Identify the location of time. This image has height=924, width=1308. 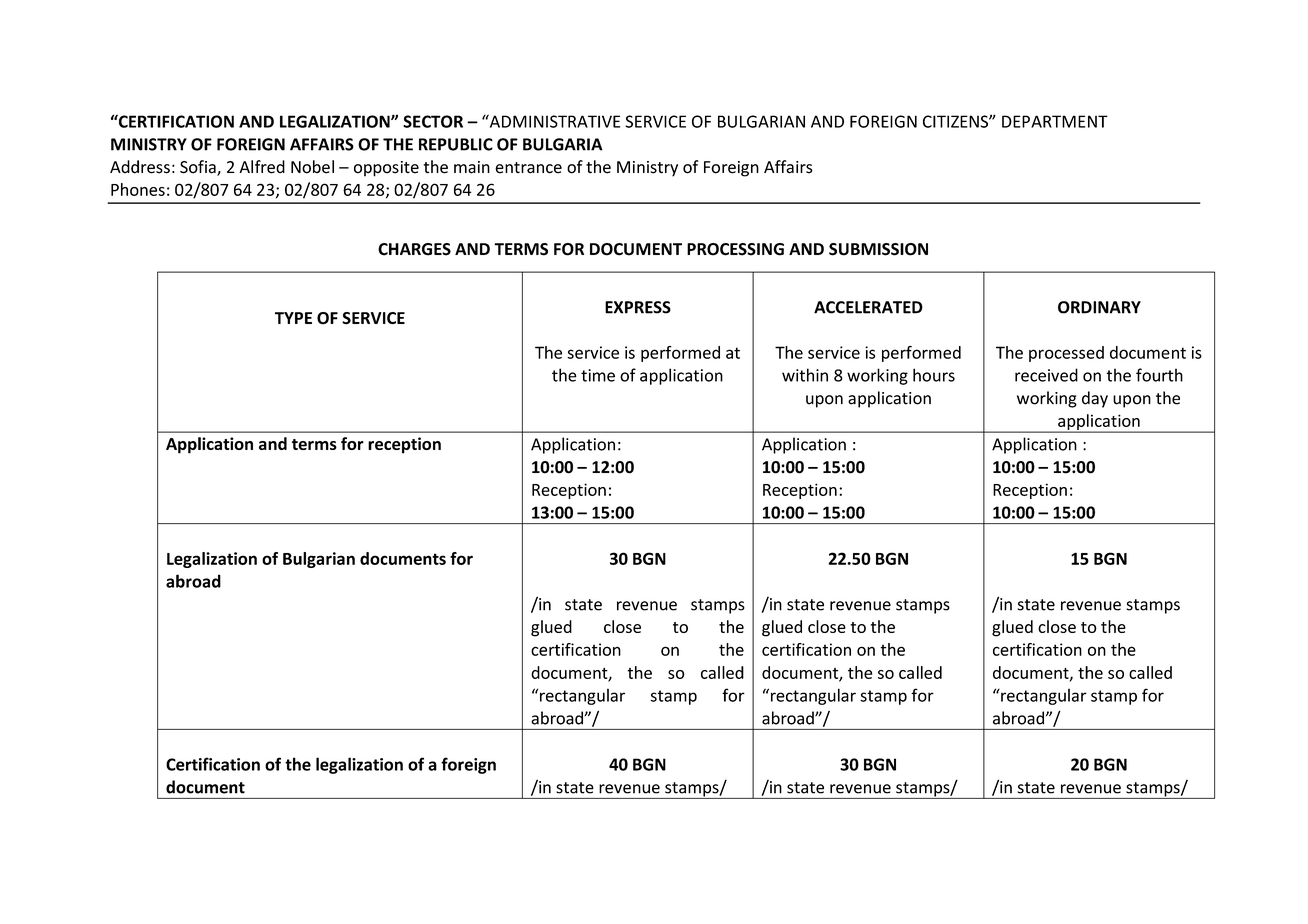
(598, 375).
